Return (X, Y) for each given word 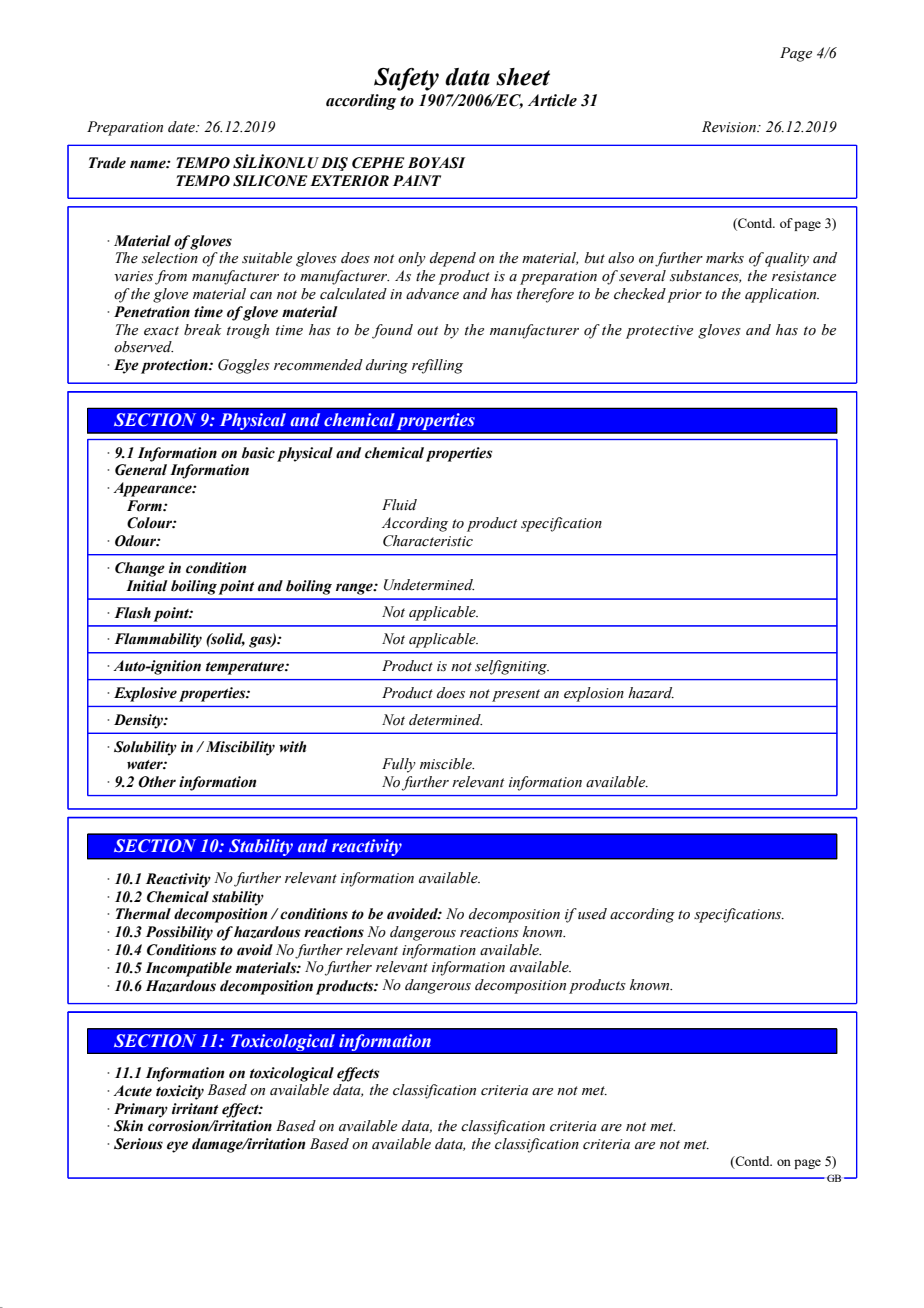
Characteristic (428, 541)
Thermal (143, 914)
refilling (437, 366)
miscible (447, 764)
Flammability (158, 640)
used (592, 914)
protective (659, 332)
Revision (730, 127)
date (182, 127)
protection (175, 366)
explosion (594, 694)
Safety (406, 79)
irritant (195, 1109)
